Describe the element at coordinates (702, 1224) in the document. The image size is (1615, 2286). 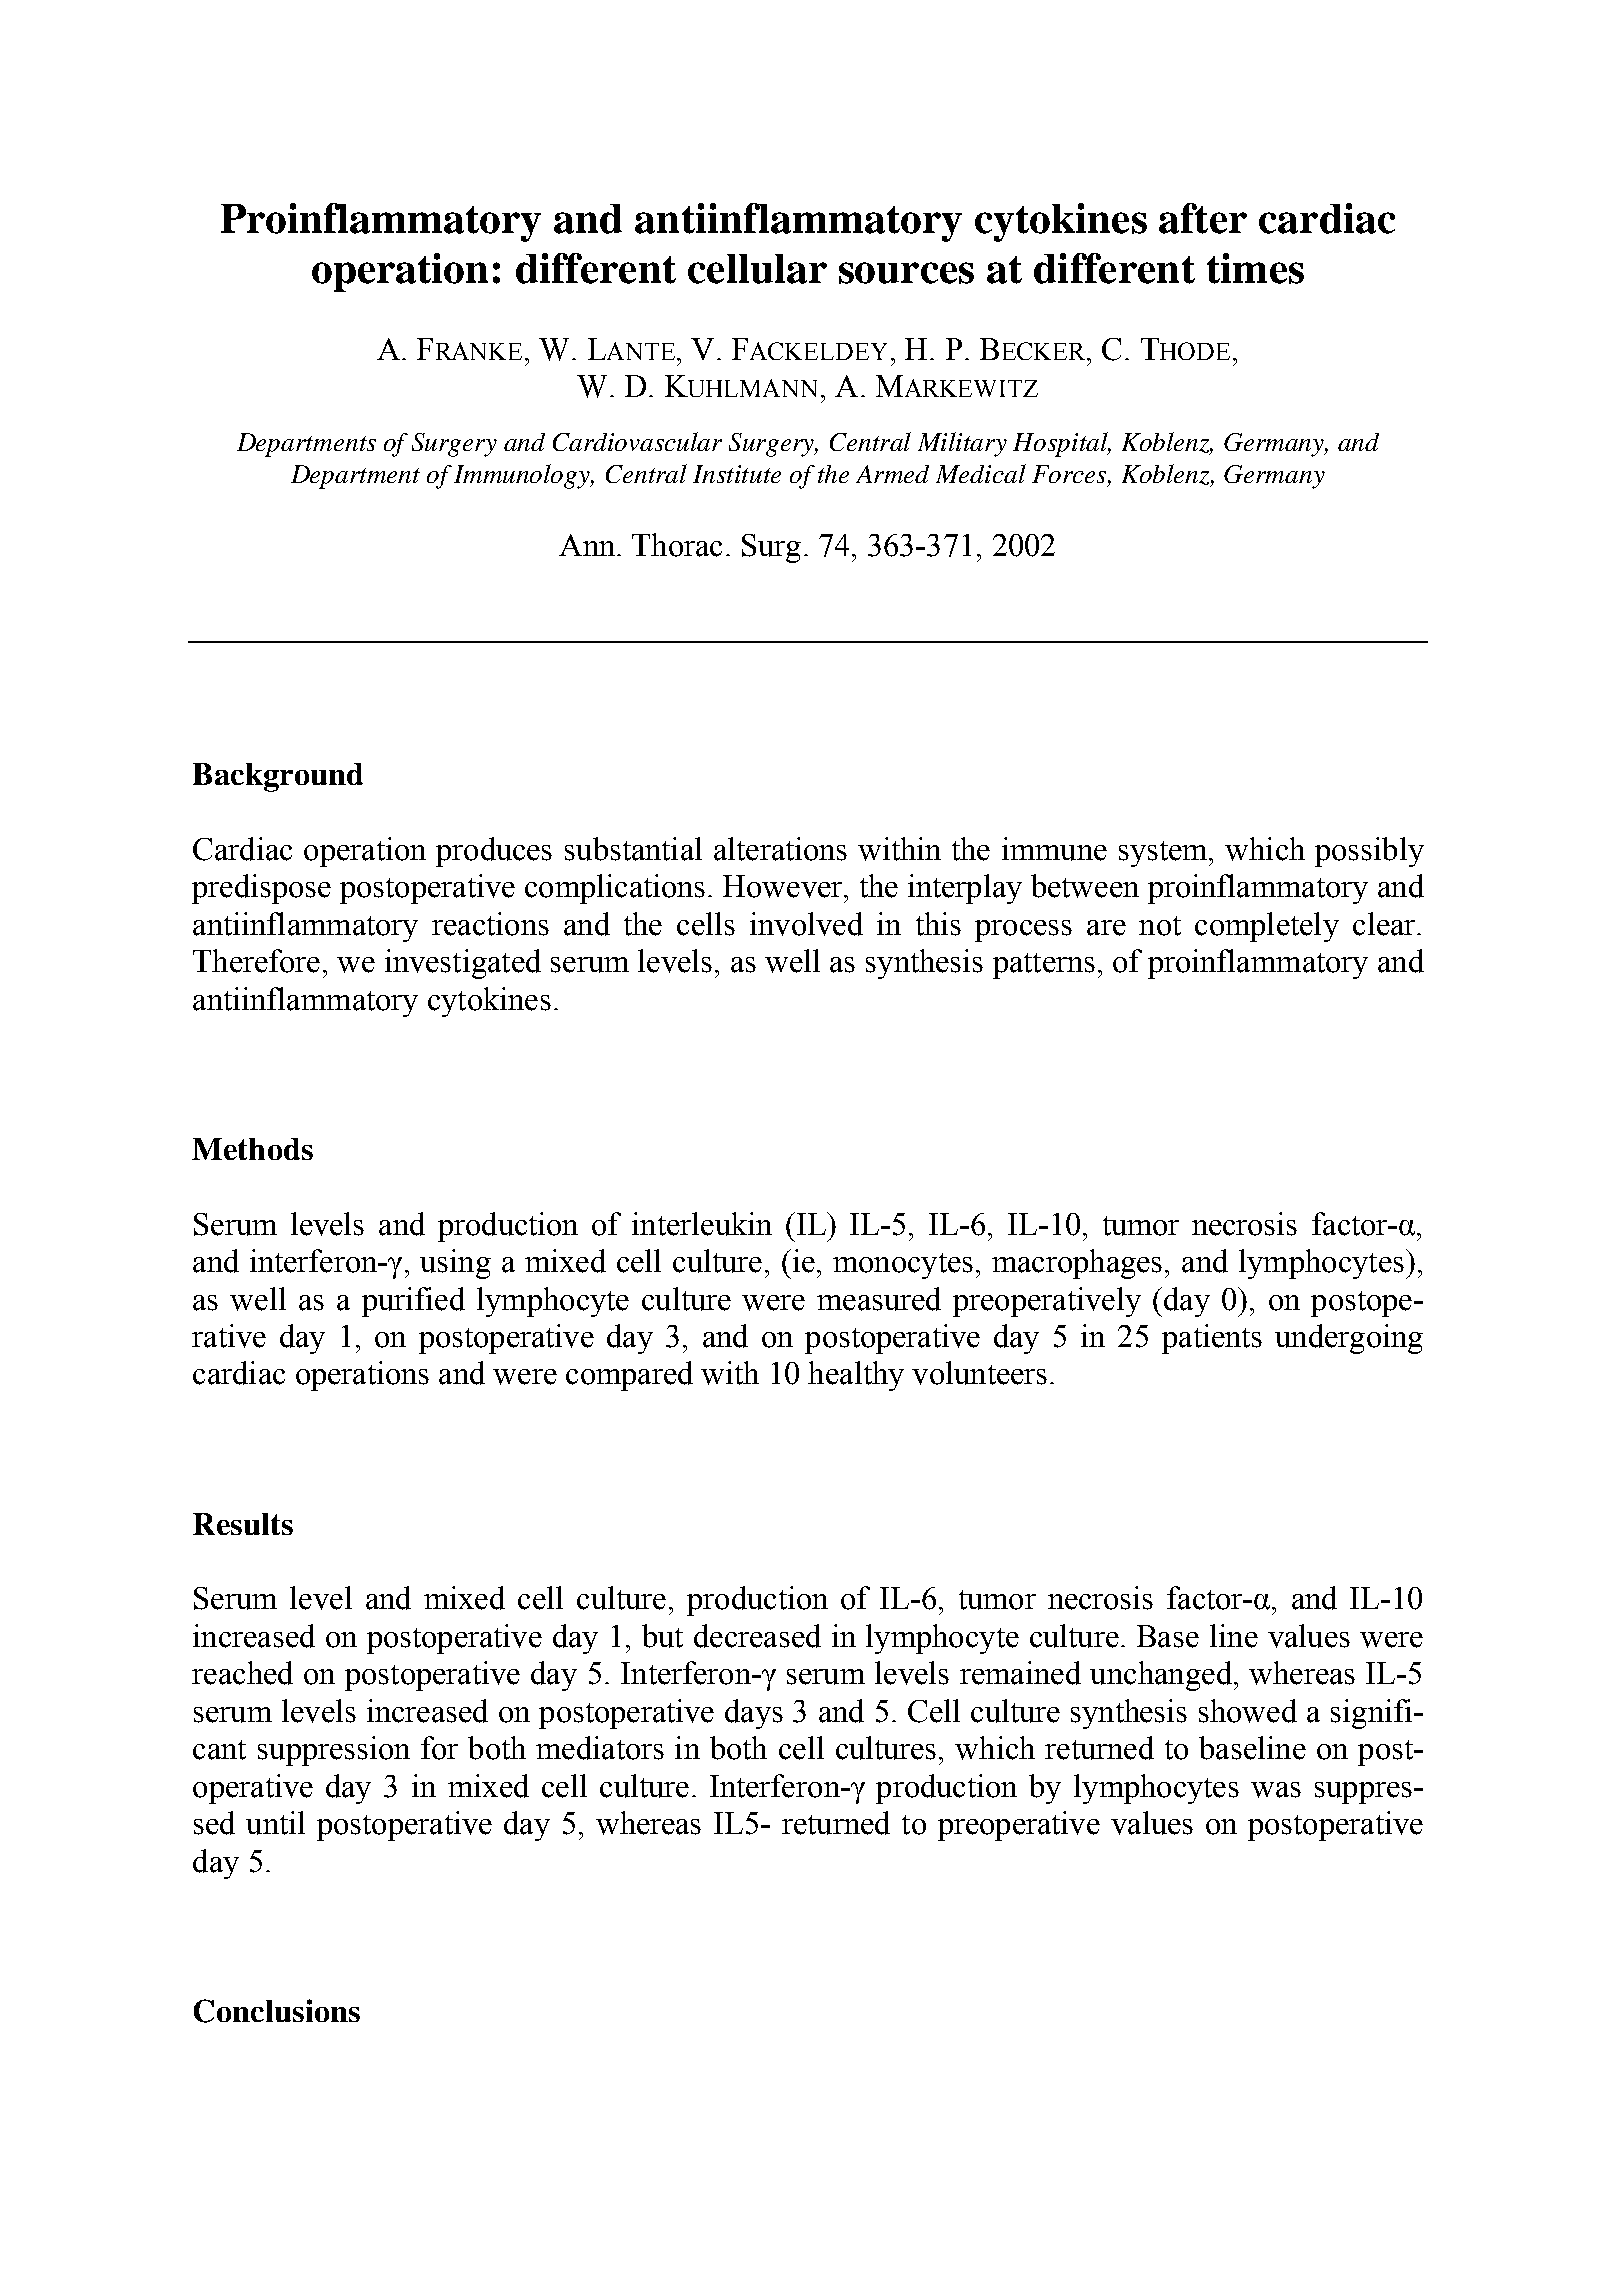
I see `interleukin` at that location.
